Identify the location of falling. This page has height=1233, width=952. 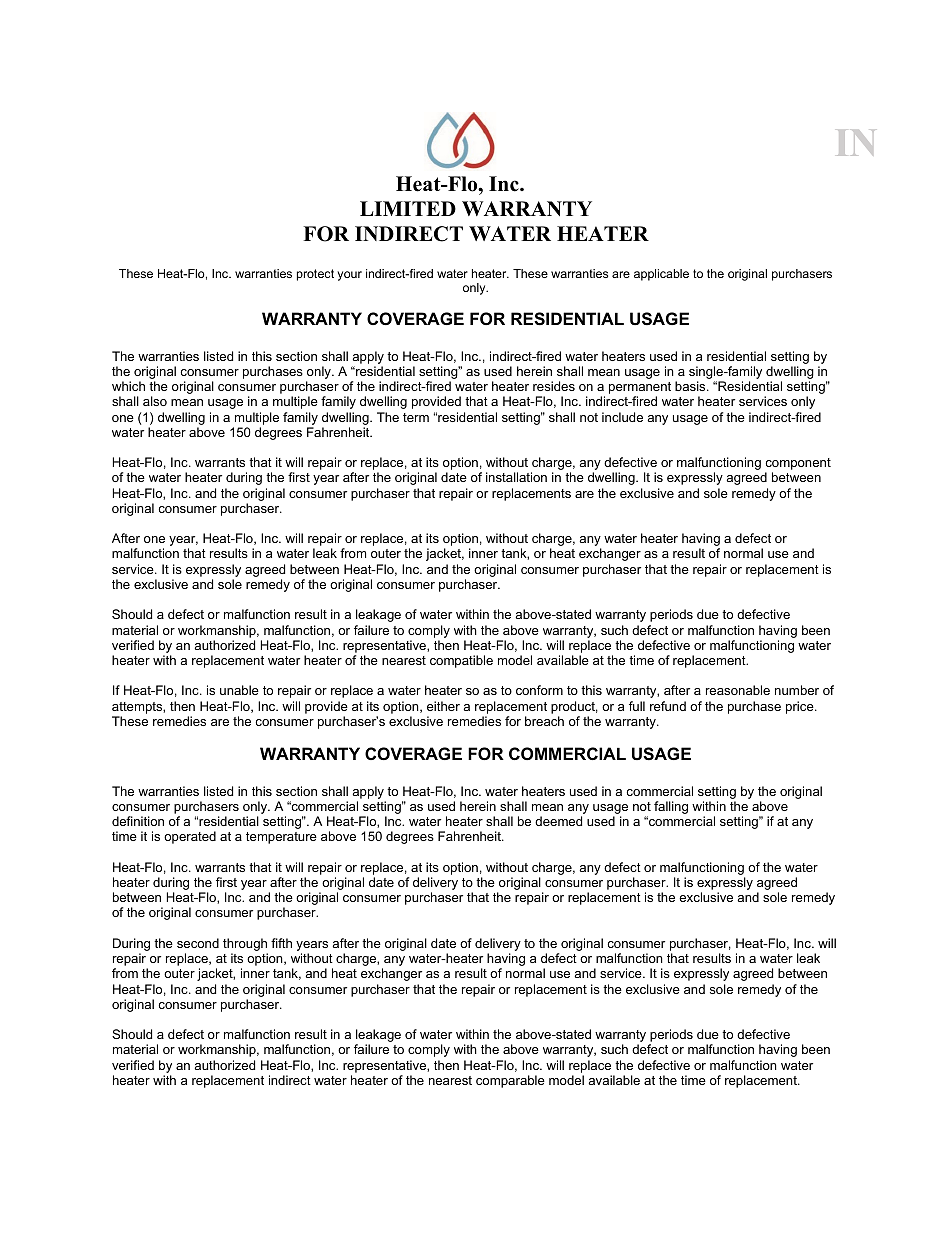
(671, 807).
